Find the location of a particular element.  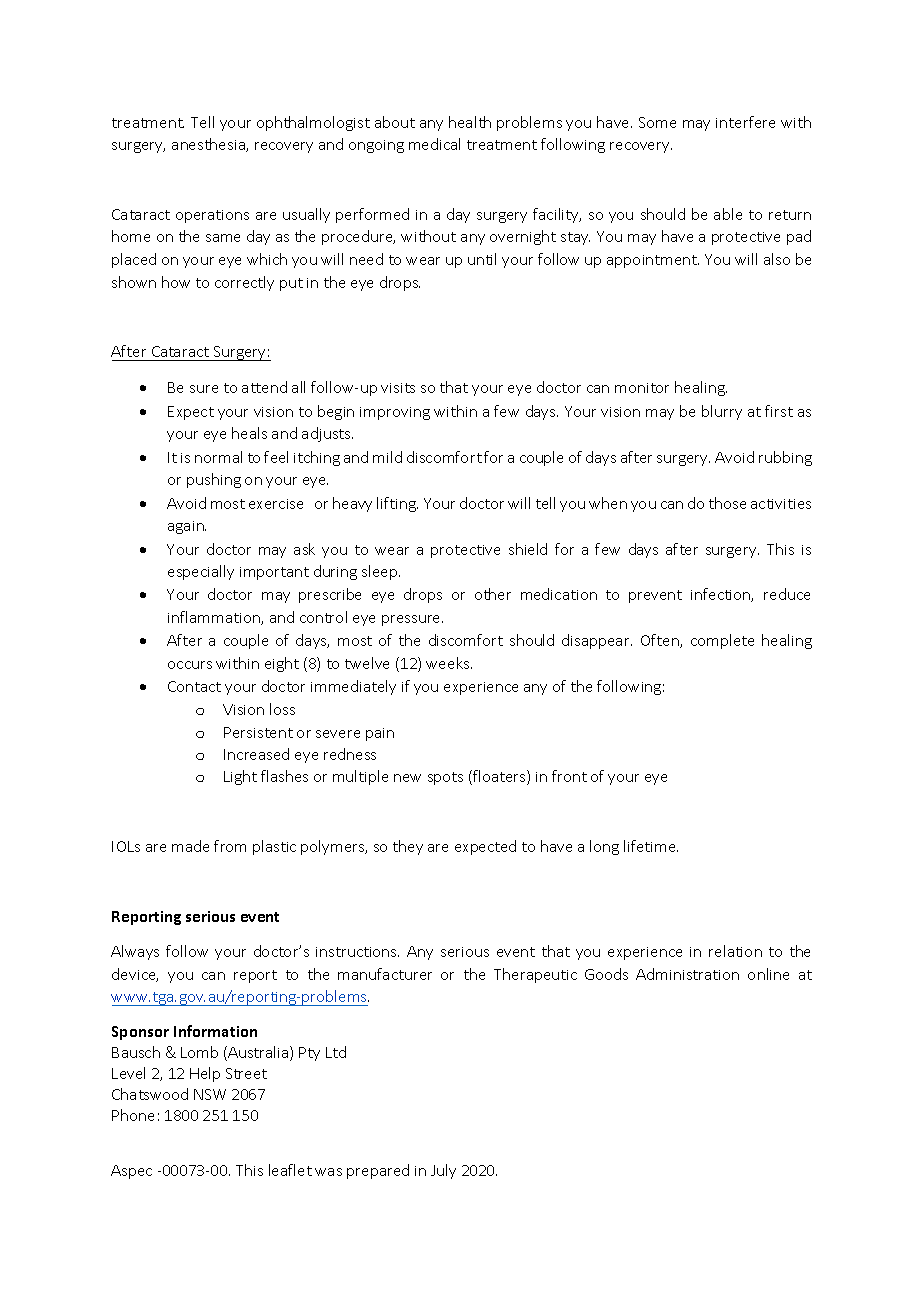

pushing is located at coordinates (214, 480).
